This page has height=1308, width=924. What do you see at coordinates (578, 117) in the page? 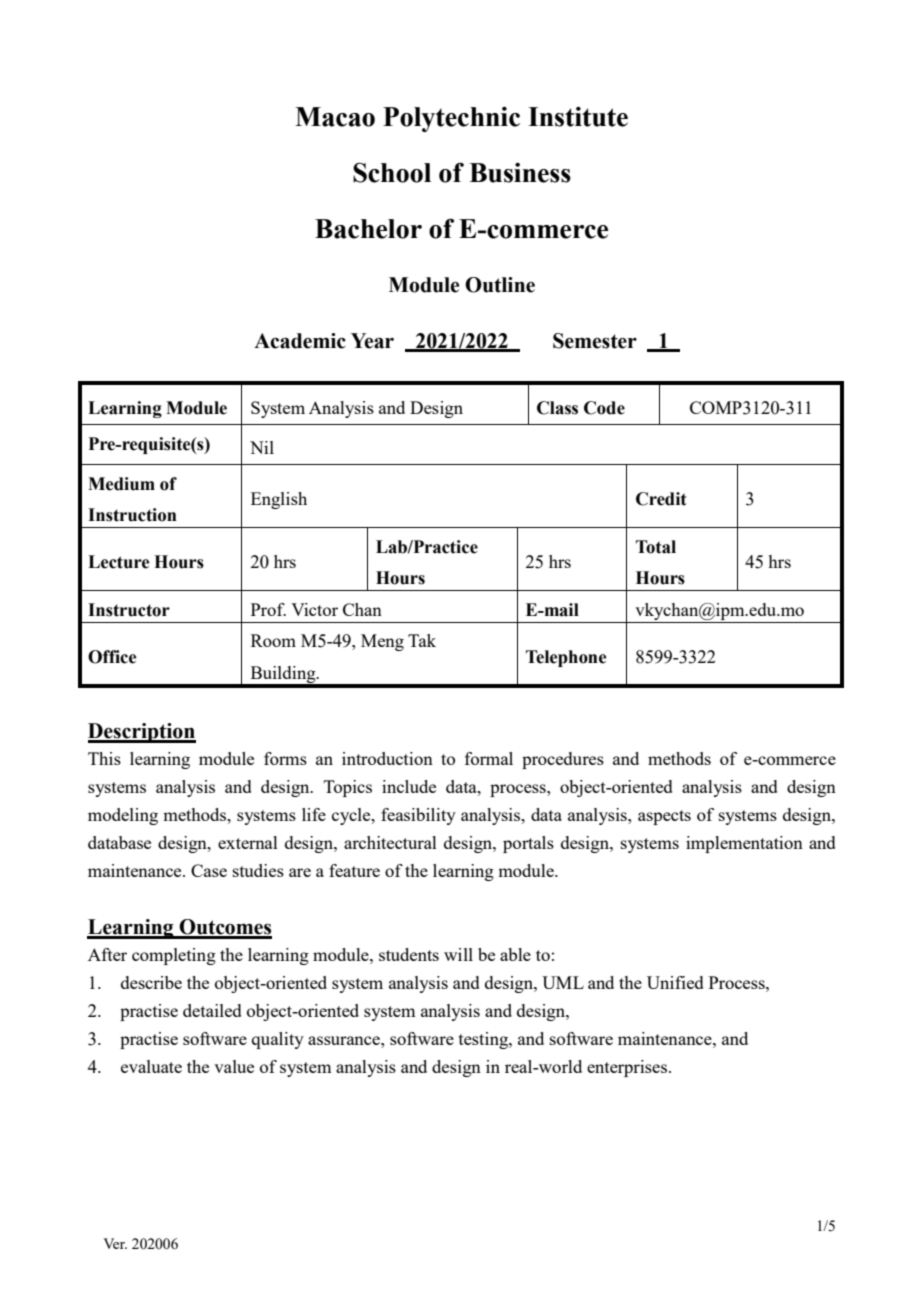
I see `Institute` at bounding box center [578, 117].
